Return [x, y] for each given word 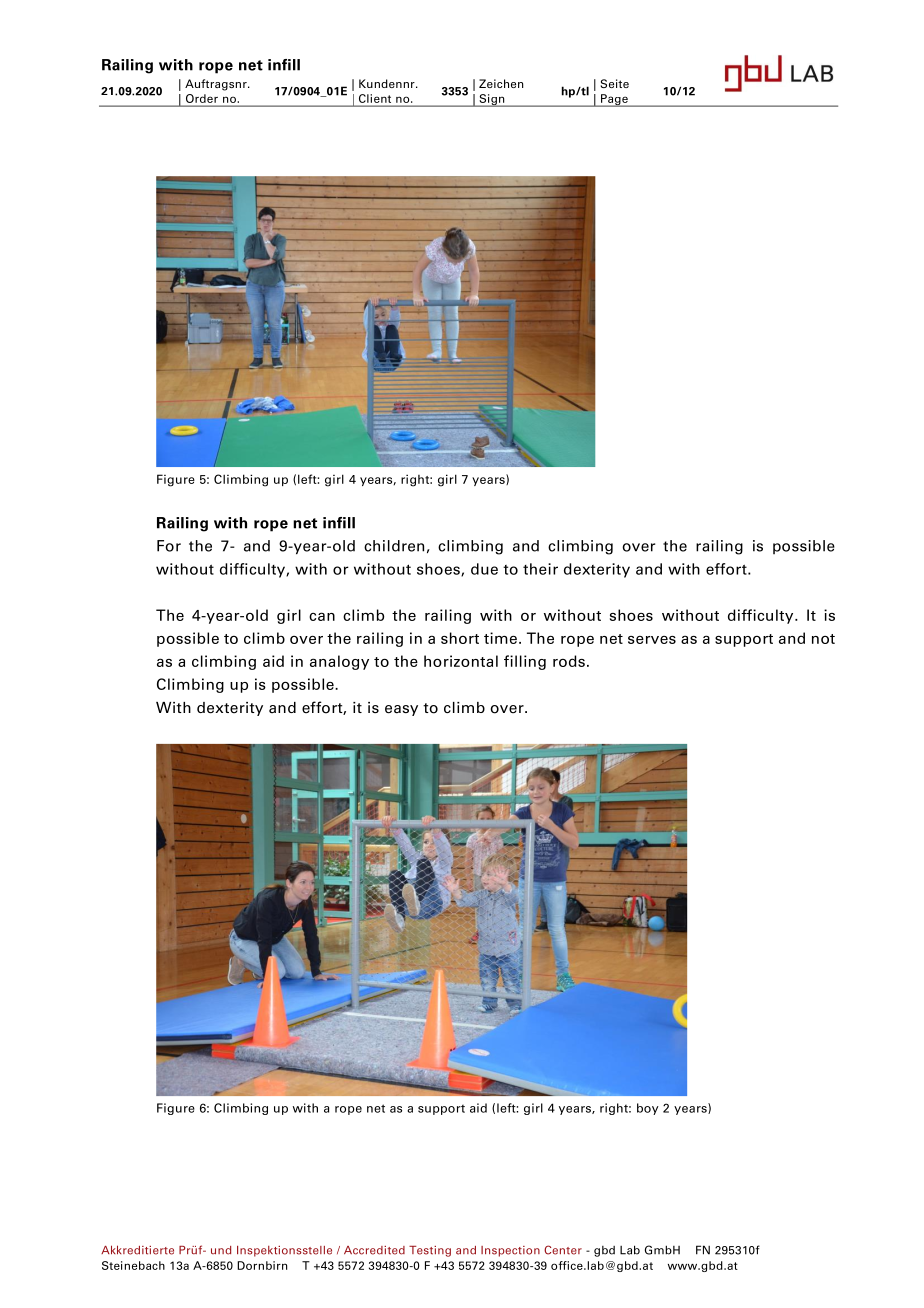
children [394, 546]
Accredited [374, 1250]
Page [614, 100]
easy [401, 710]
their [540, 569]
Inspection [510, 1251]
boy [648, 1109]
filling [525, 662]
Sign [492, 100]
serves [652, 640]
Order [202, 98]
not [823, 639]
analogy [339, 662]
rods [569, 661]
